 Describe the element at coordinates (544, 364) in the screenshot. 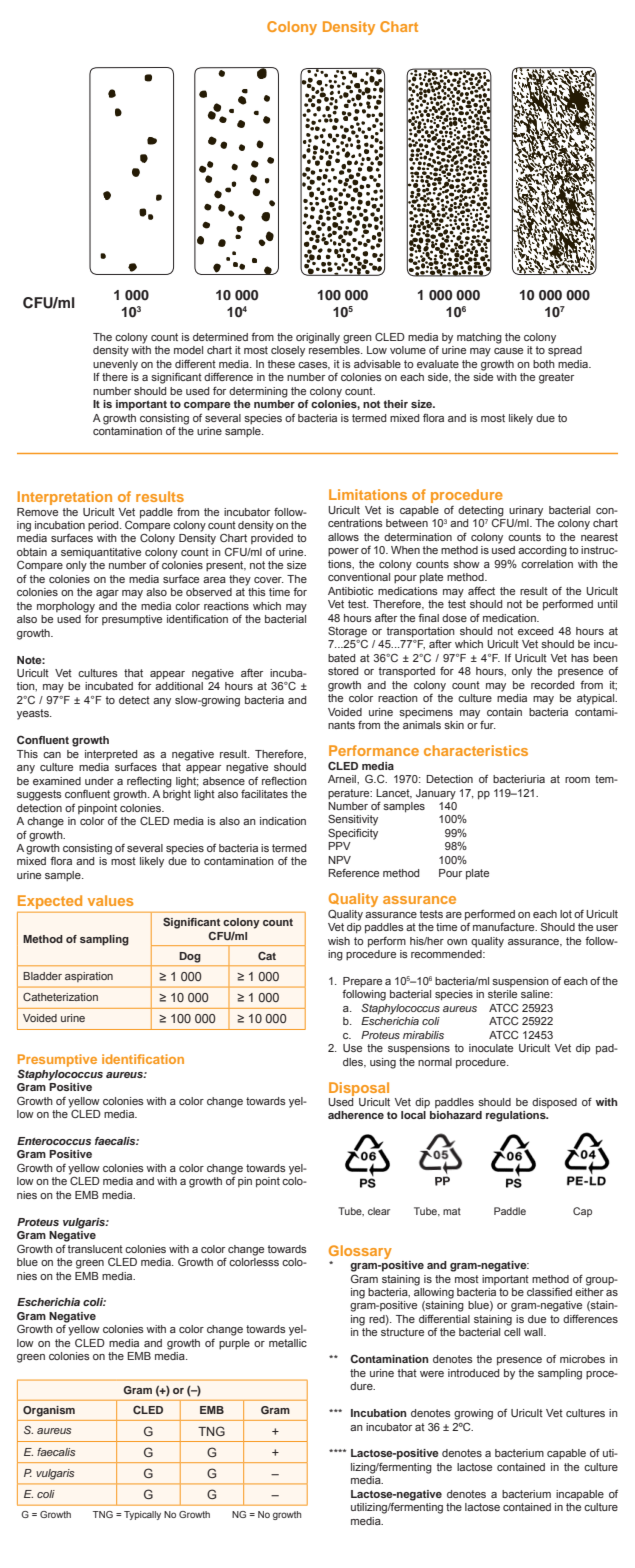

I see `both` at that location.
